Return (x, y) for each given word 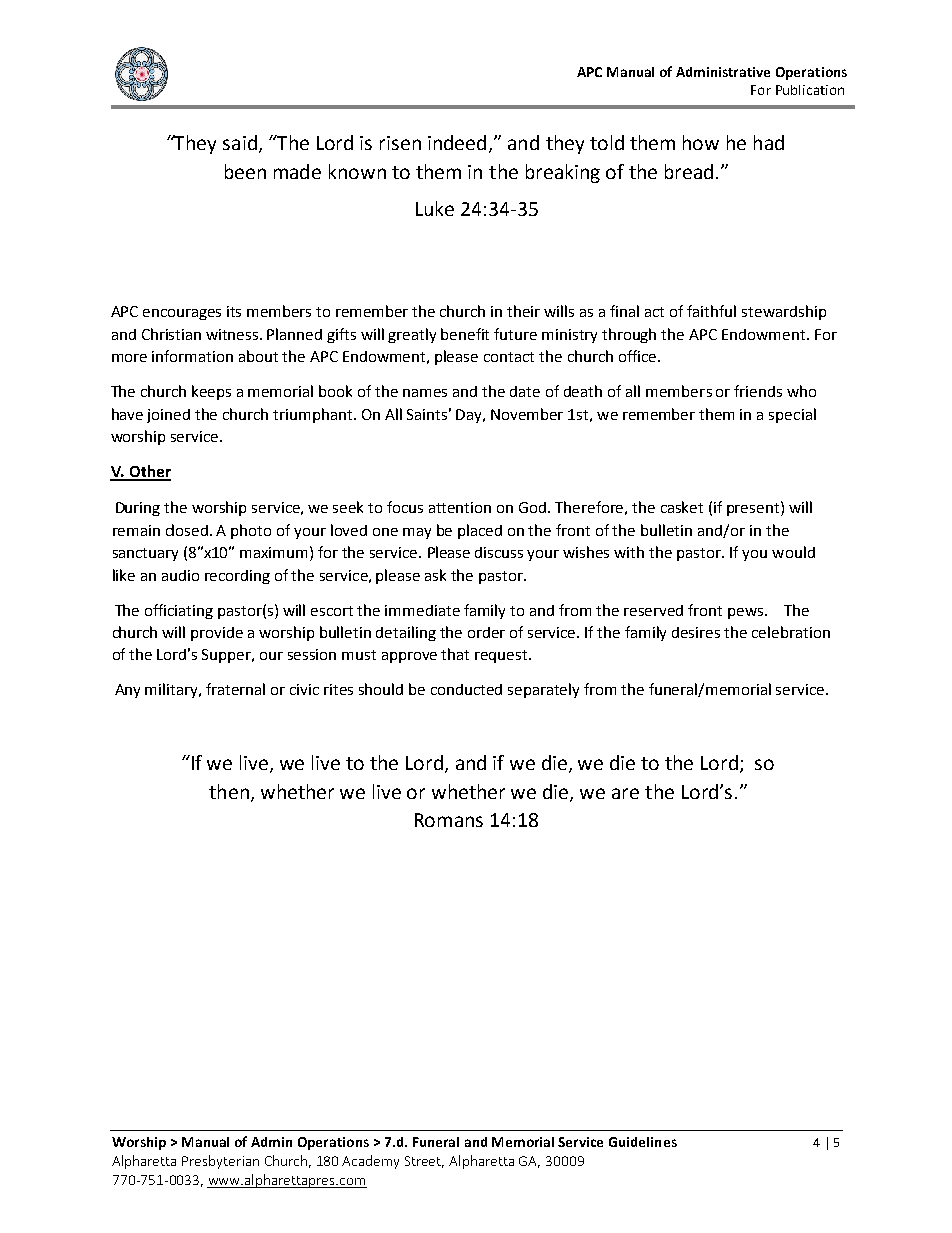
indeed (457, 142)
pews (747, 613)
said (240, 142)
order (486, 632)
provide (217, 634)
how (701, 142)
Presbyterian (220, 1162)
